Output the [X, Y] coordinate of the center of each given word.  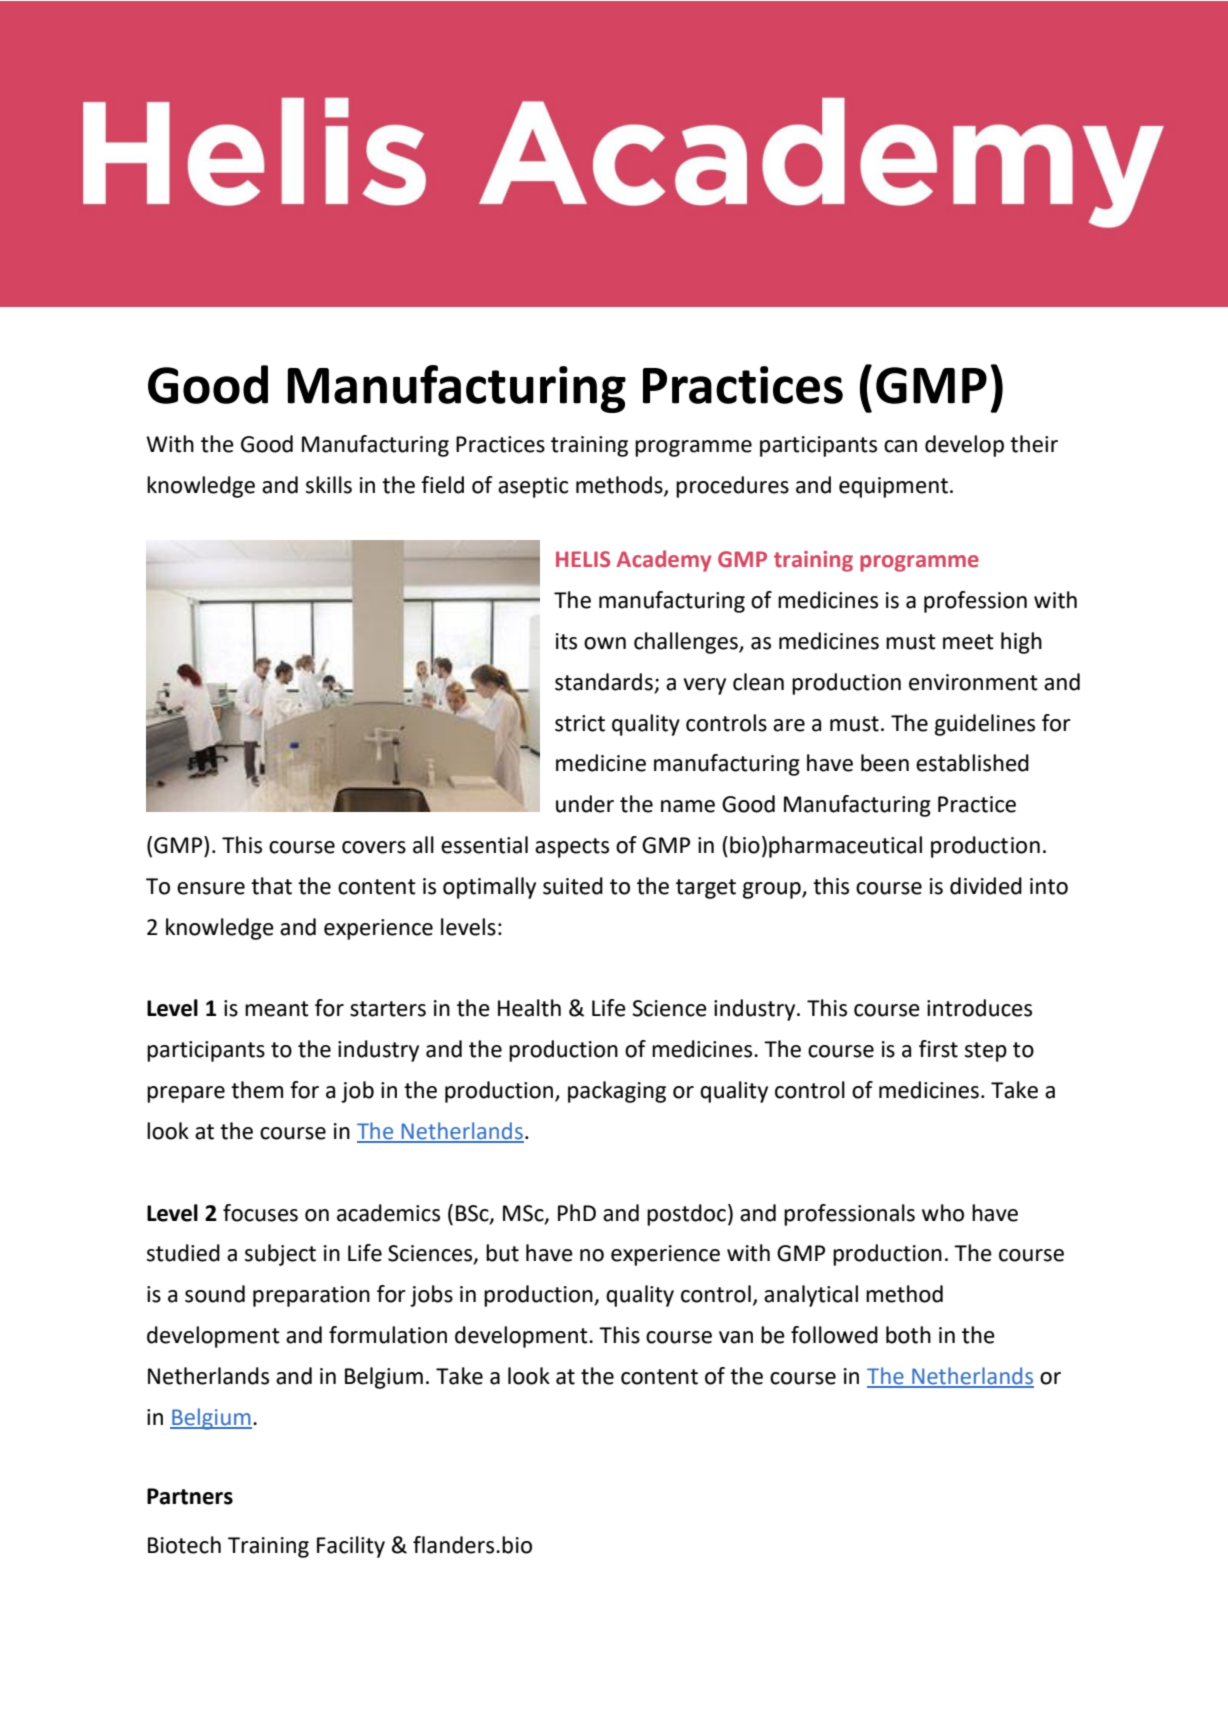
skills [329, 485]
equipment [893, 487]
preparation [311, 1296]
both [908, 1335]
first [938, 1049]
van [736, 1337]
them [257, 1090]
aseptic [533, 487]
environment [973, 682]
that [271, 886]
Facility [351, 1547]
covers [374, 847]
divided [986, 886]
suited [573, 886]
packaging [617, 1092]
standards [604, 682]
